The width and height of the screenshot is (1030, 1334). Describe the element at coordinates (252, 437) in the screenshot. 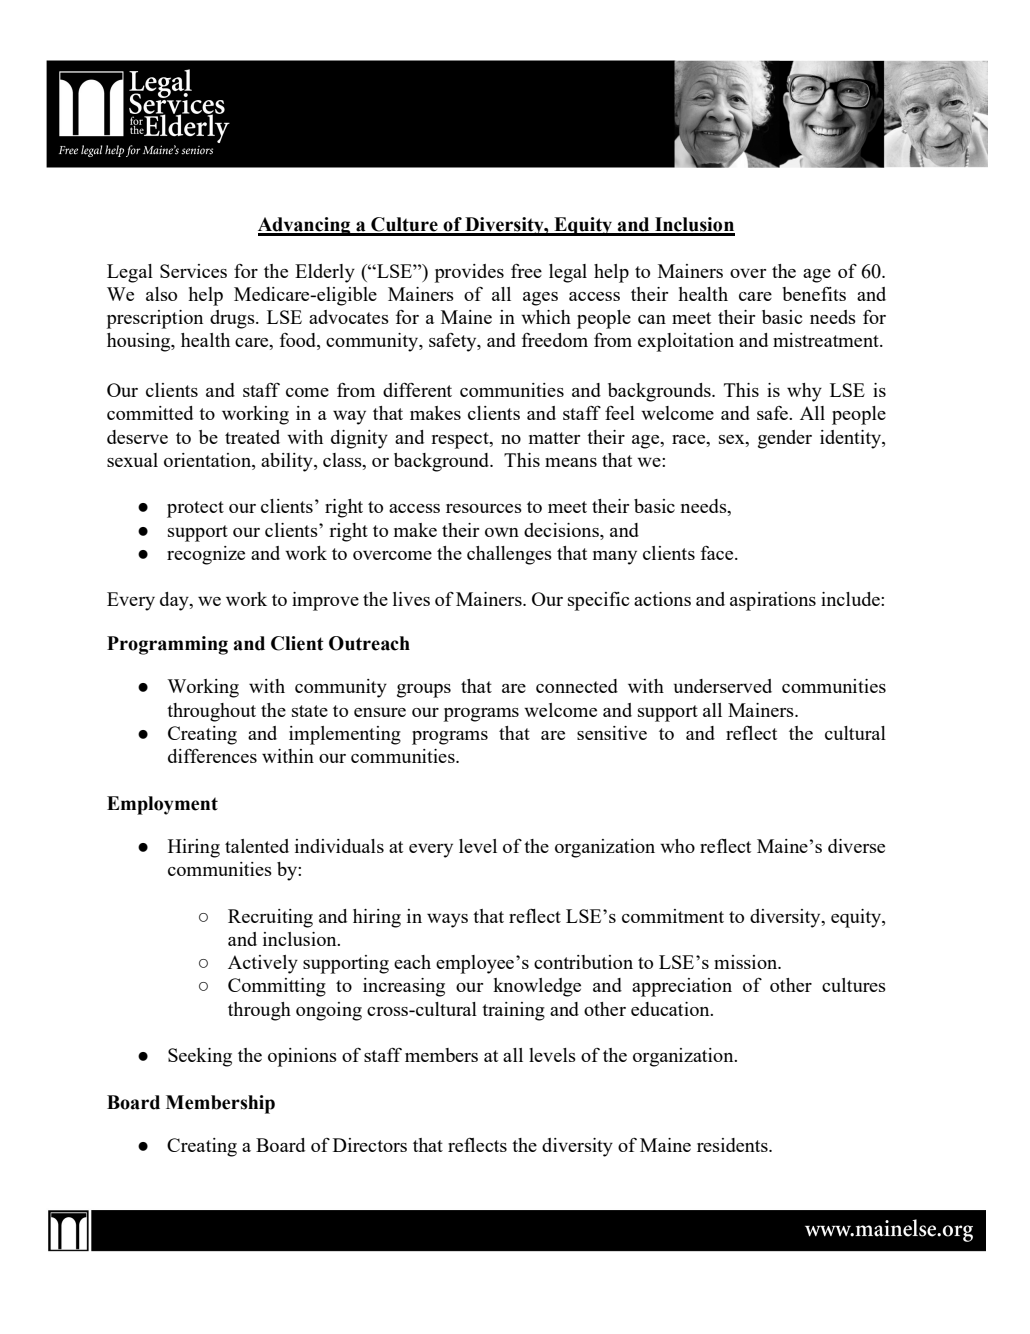

I see `treated` at that location.
